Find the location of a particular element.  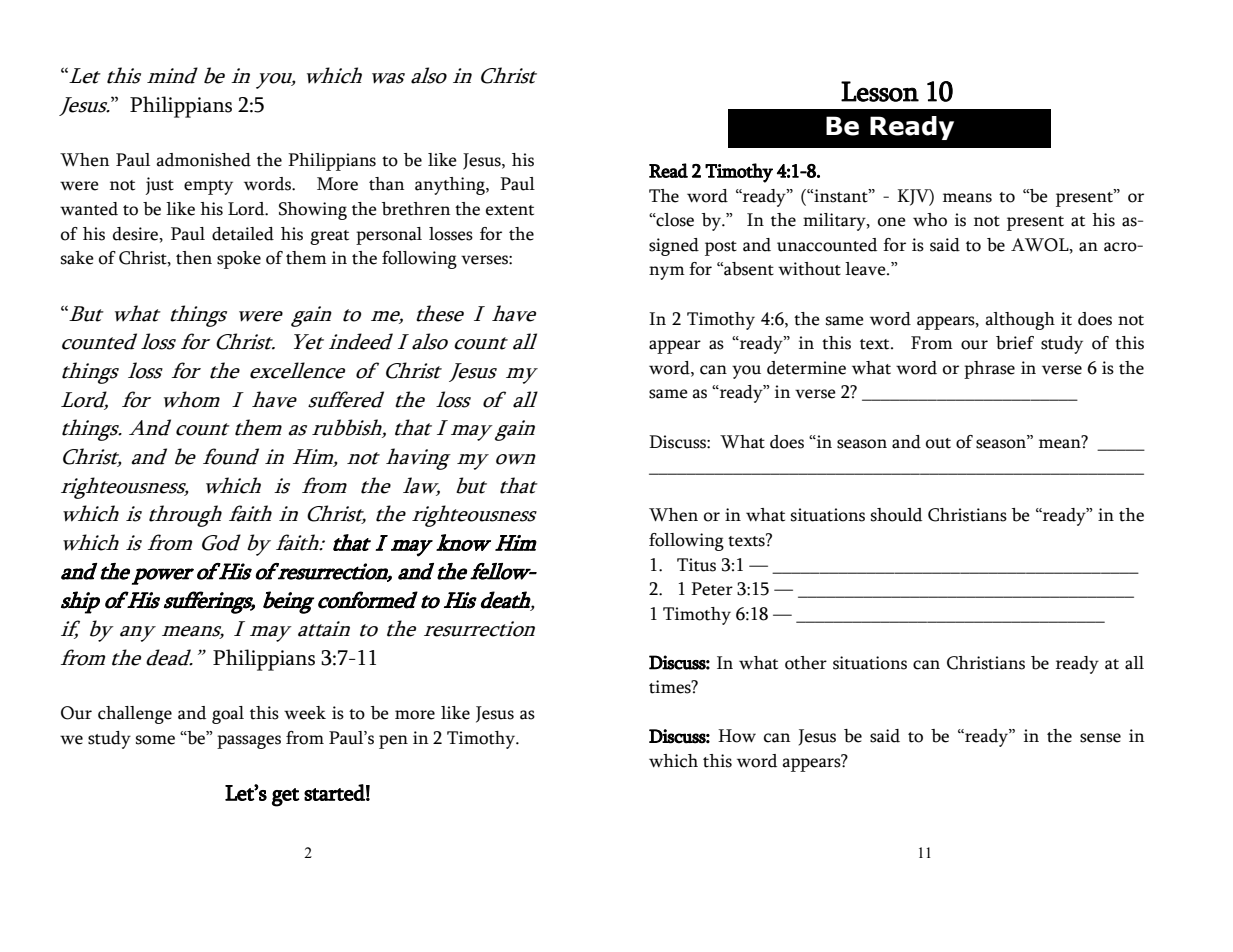

other is located at coordinates (806, 663).
